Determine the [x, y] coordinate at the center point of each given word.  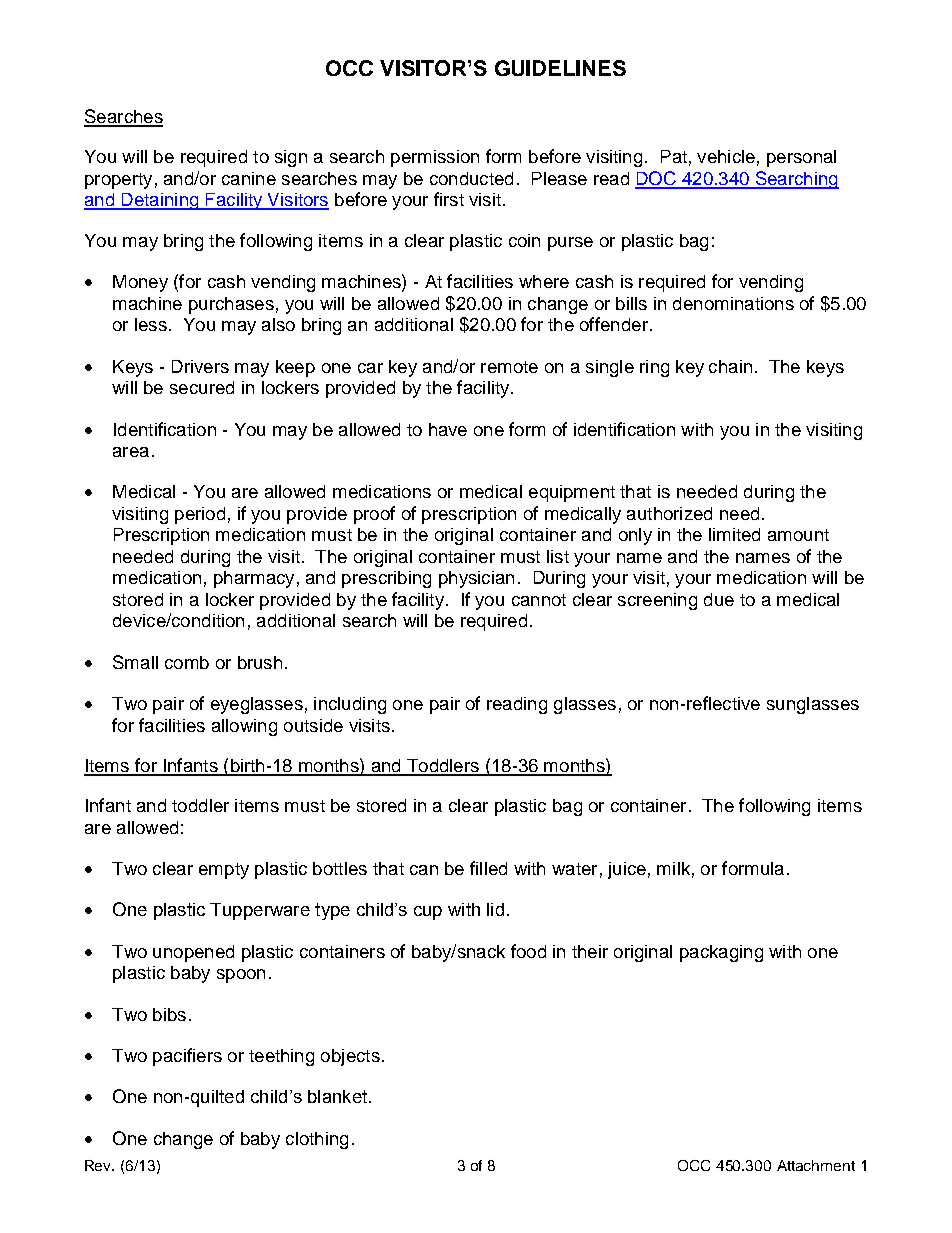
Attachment [816, 1165]
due [719, 599]
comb [187, 662]
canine [249, 178]
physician [476, 579]
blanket [339, 1096]
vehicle [726, 156]
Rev [99, 1165]
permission [435, 158]
